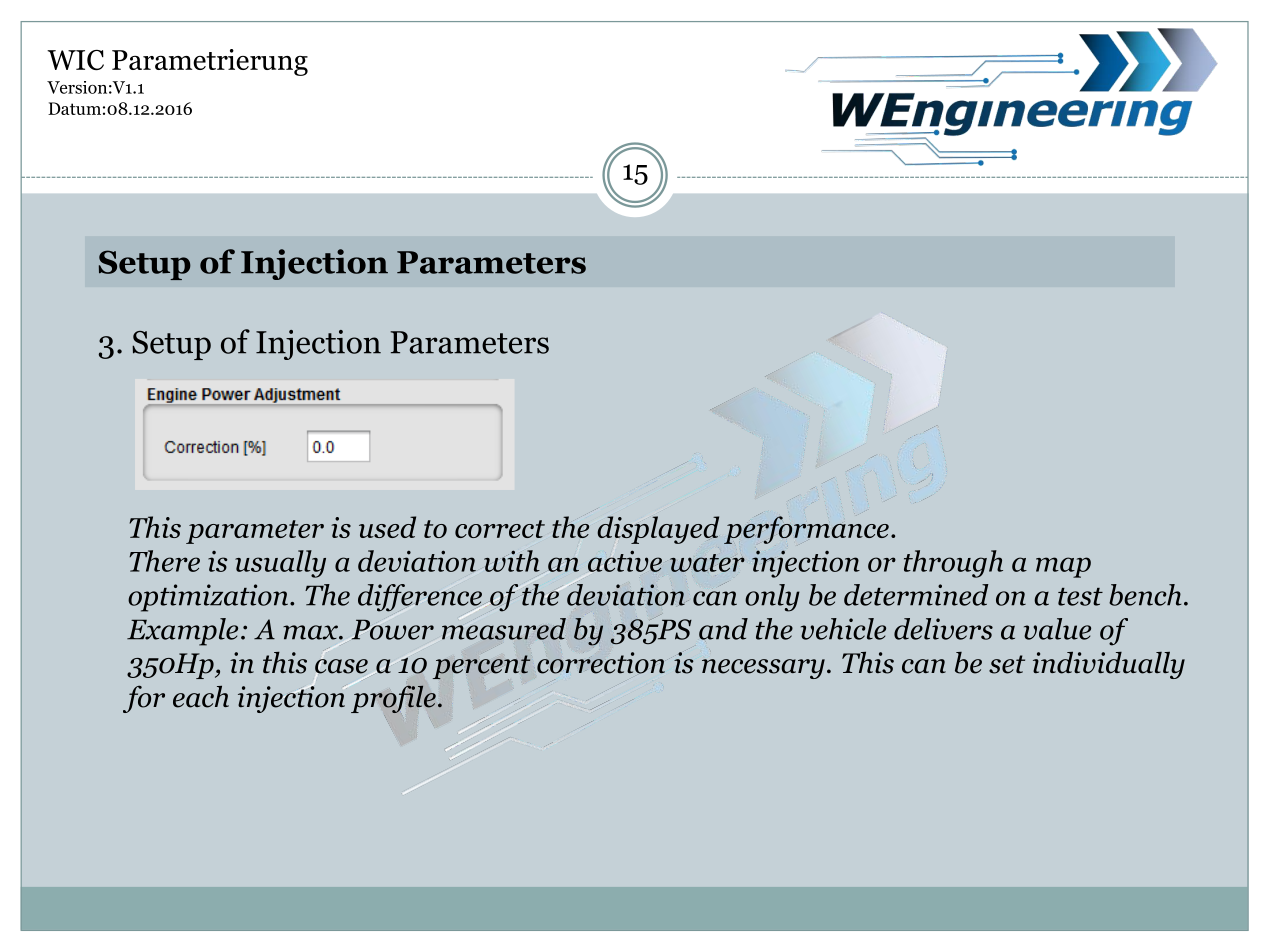  Describe the element at coordinates (481, 667) in the screenshot. I see `percent` at that location.
